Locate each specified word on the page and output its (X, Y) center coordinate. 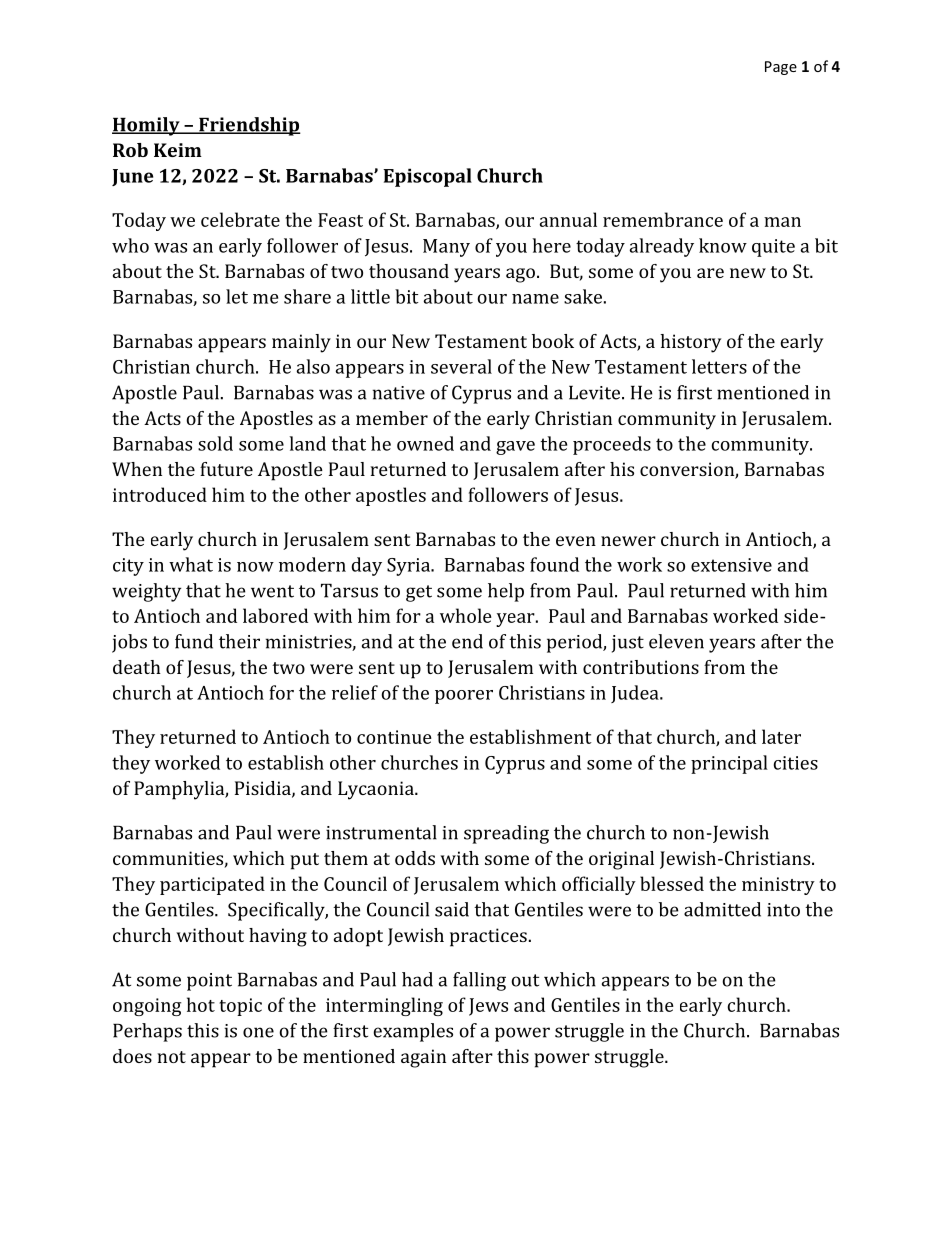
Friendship (249, 126)
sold (215, 443)
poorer (464, 697)
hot (201, 1004)
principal (729, 764)
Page (781, 68)
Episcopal (427, 177)
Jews (488, 1007)
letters (719, 366)
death (137, 667)
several (461, 366)
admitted (722, 909)
